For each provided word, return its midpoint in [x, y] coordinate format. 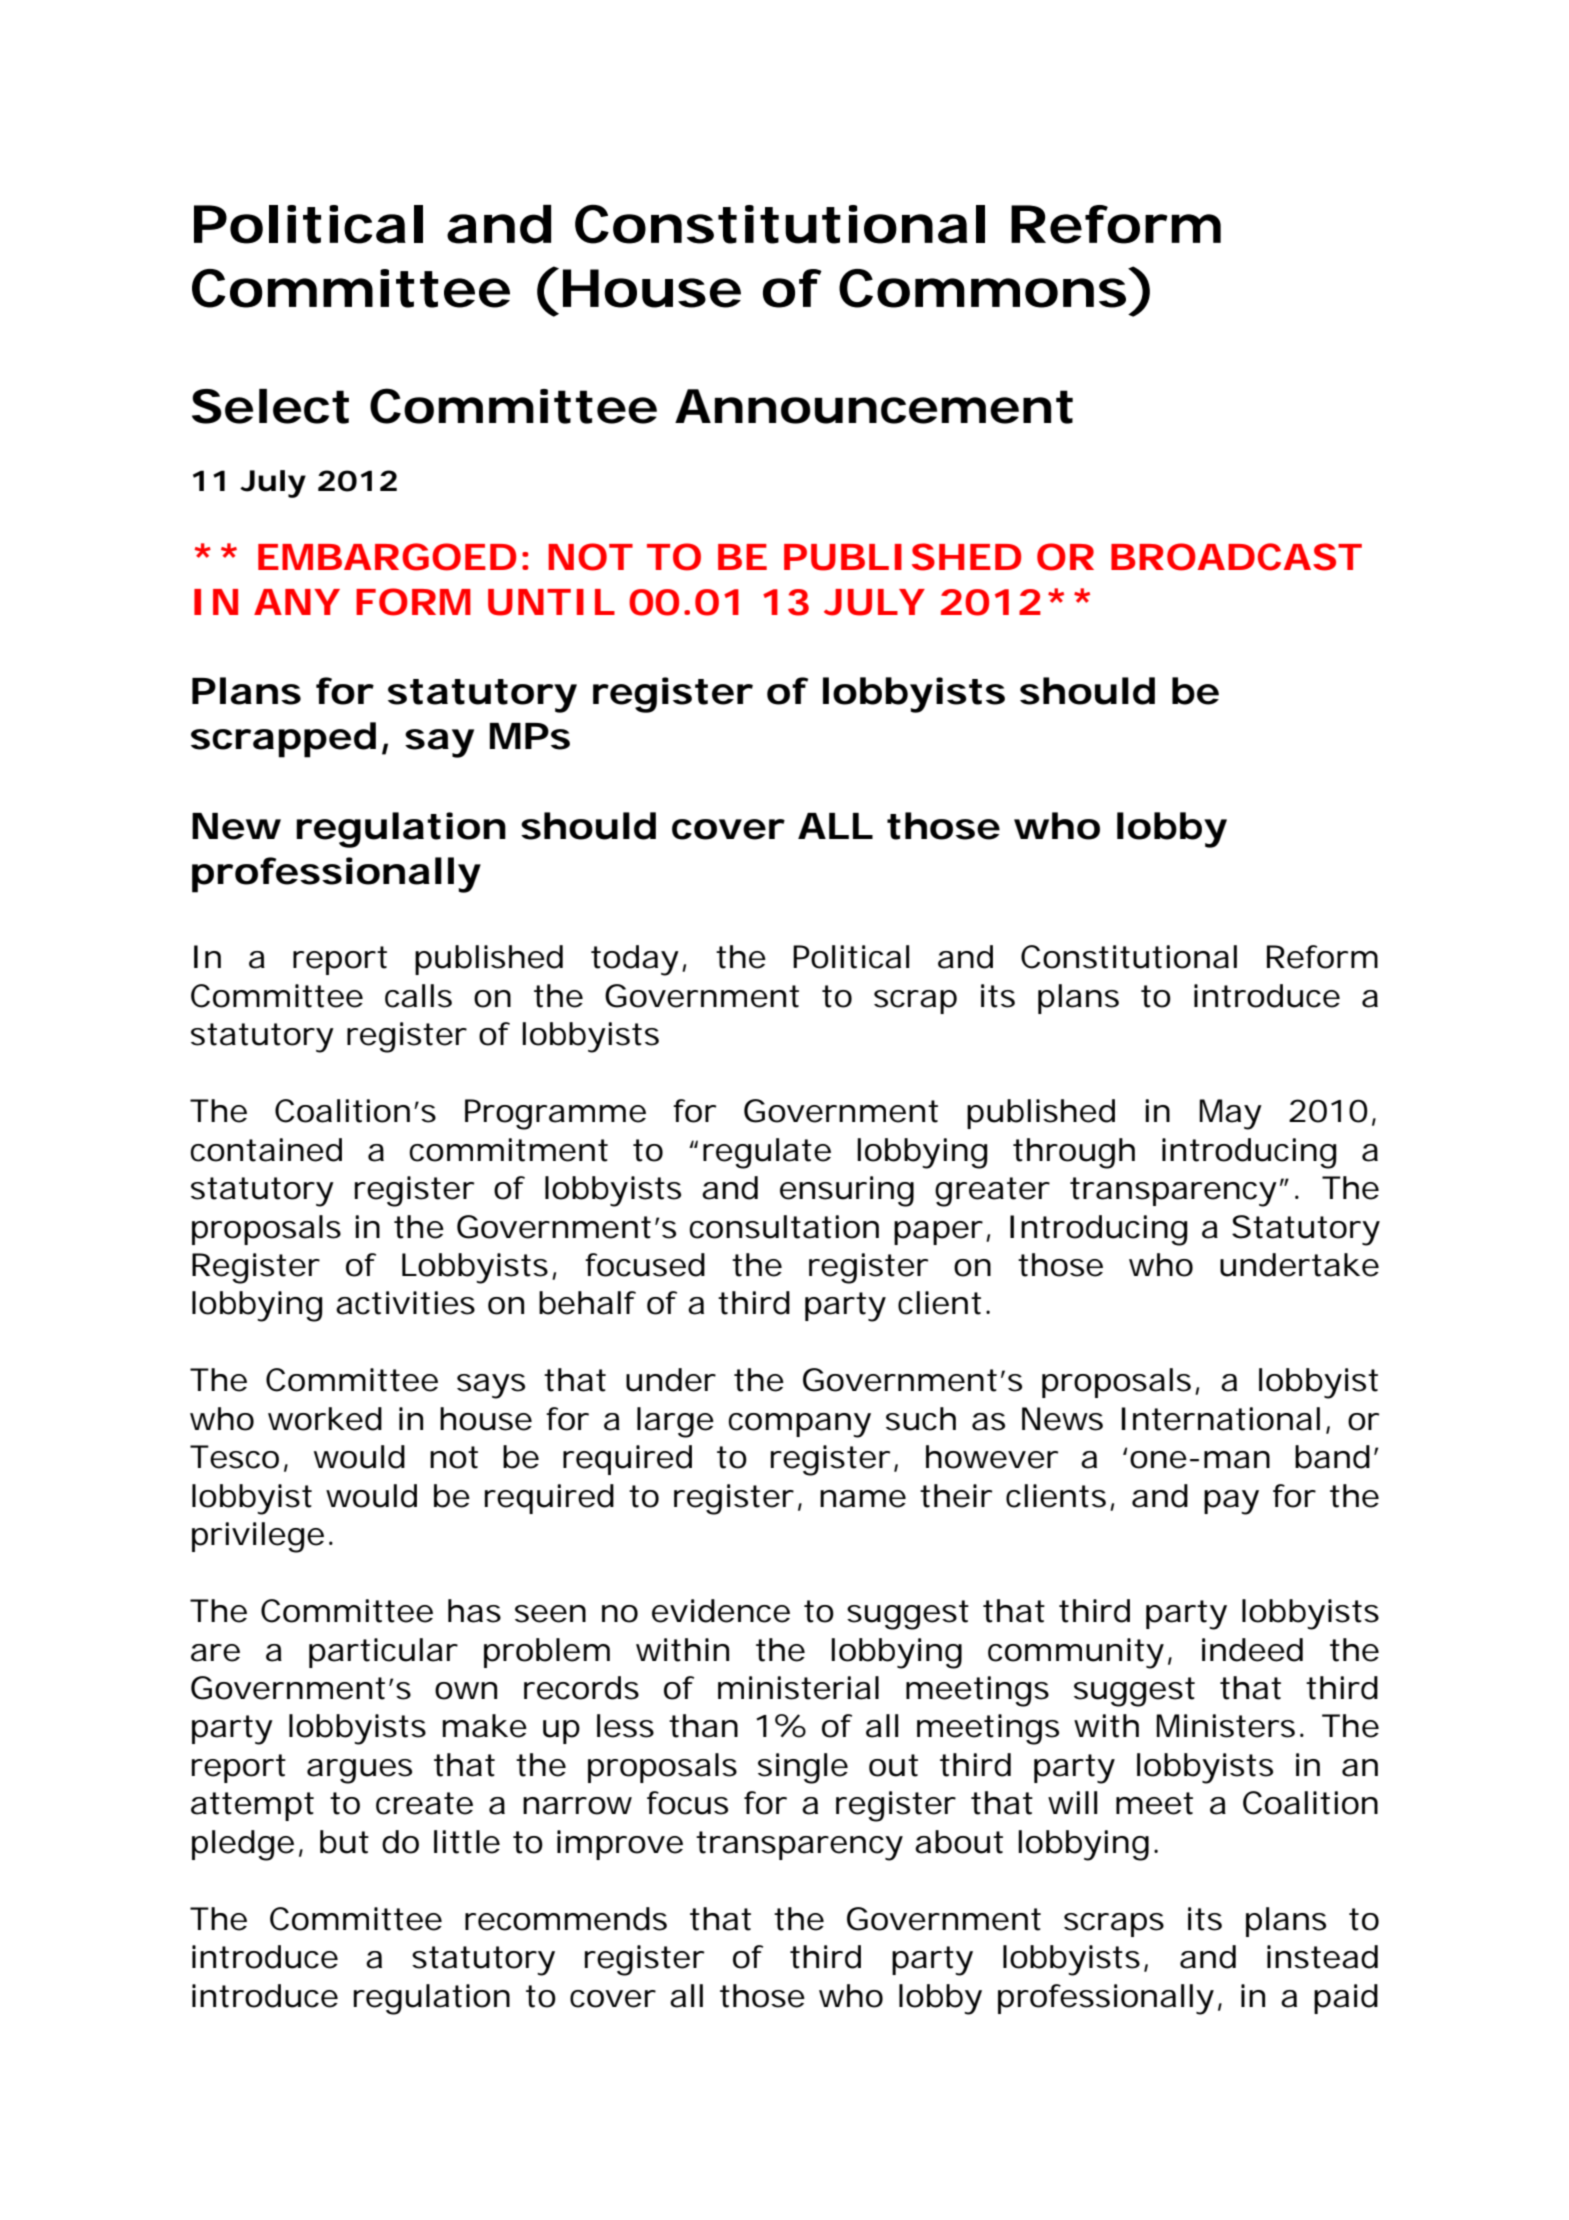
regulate [767, 1153]
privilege [258, 1537]
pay [1231, 1502]
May [1230, 1114]
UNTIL [551, 602]
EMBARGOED [387, 557]
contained [266, 1150]
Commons [984, 288]
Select [270, 406]
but [344, 1842]
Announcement [874, 406]
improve [620, 1845]
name [863, 1499]
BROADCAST [1236, 557]
